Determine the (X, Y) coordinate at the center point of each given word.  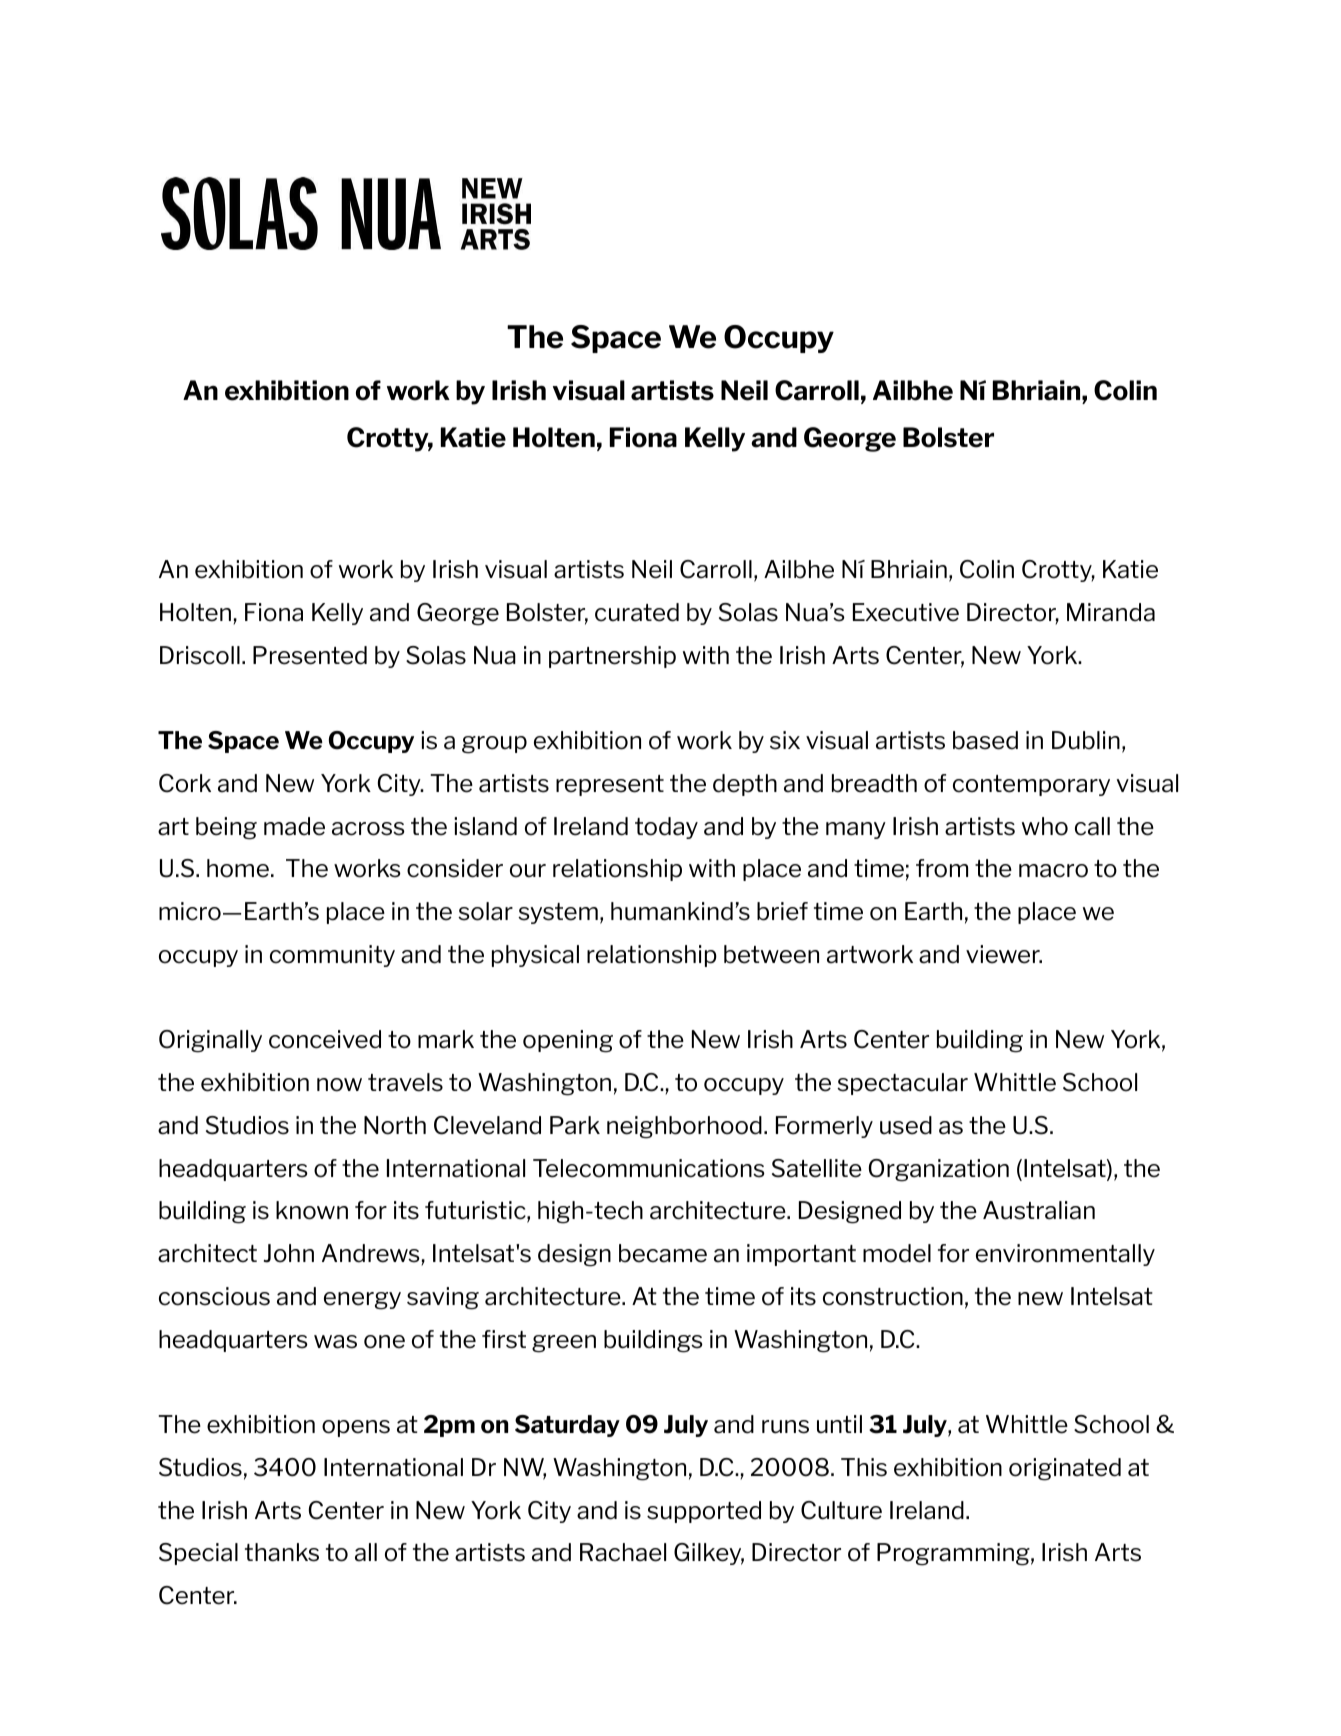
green (564, 1344)
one (384, 1342)
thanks (282, 1552)
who (1045, 826)
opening (568, 1041)
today (666, 828)
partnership (612, 657)
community (332, 956)
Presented (310, 655)
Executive (906, 612)
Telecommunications (649, 1168)
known (312, 1210)
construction (893, 1296)
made (294, 826)
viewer (1004, 954)
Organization (939, 1170)
